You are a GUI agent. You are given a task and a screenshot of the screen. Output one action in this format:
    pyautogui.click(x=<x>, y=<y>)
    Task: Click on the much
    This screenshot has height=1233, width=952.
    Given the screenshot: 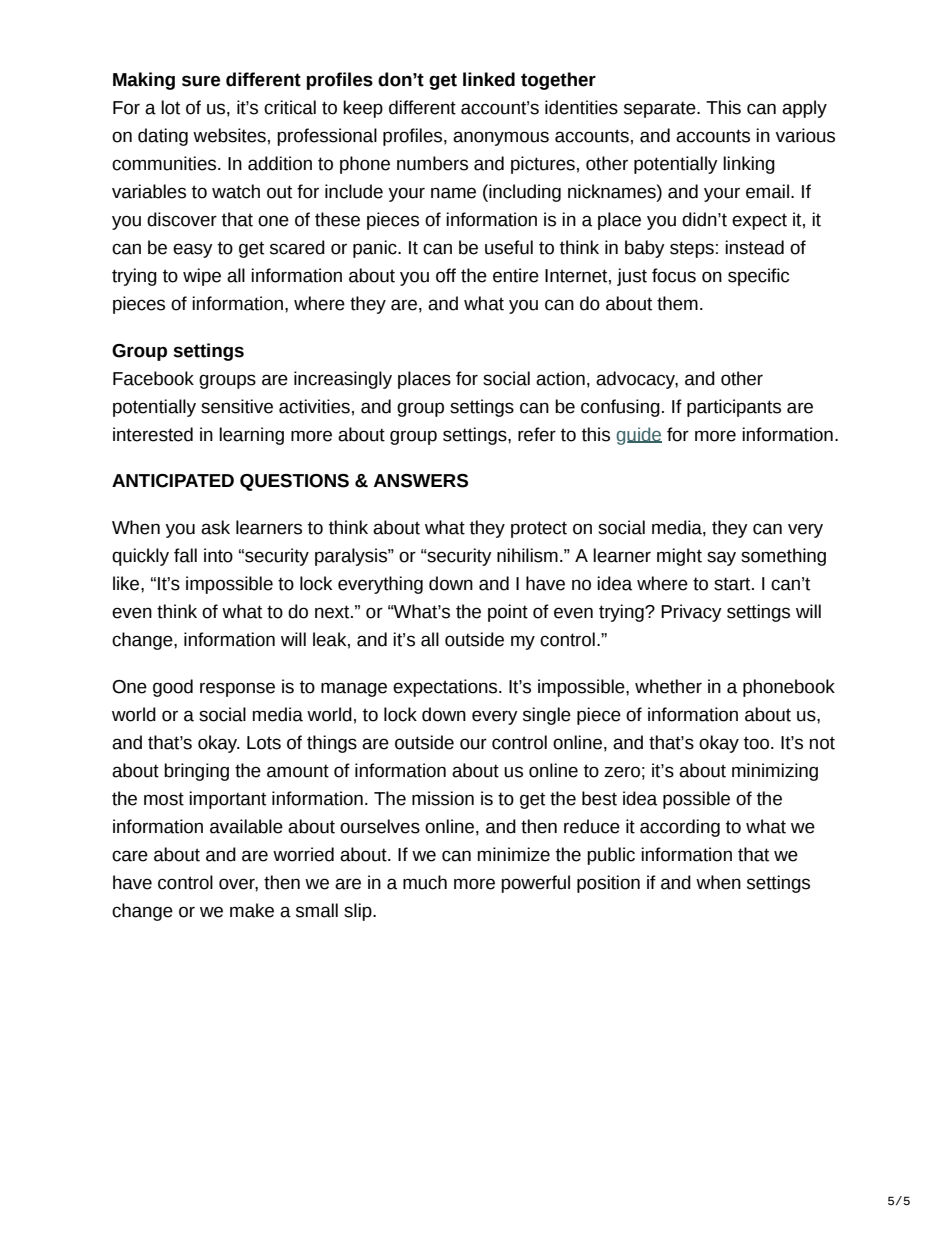 What is the action you would take?
    pyautogui.click(x=425, y=882)
